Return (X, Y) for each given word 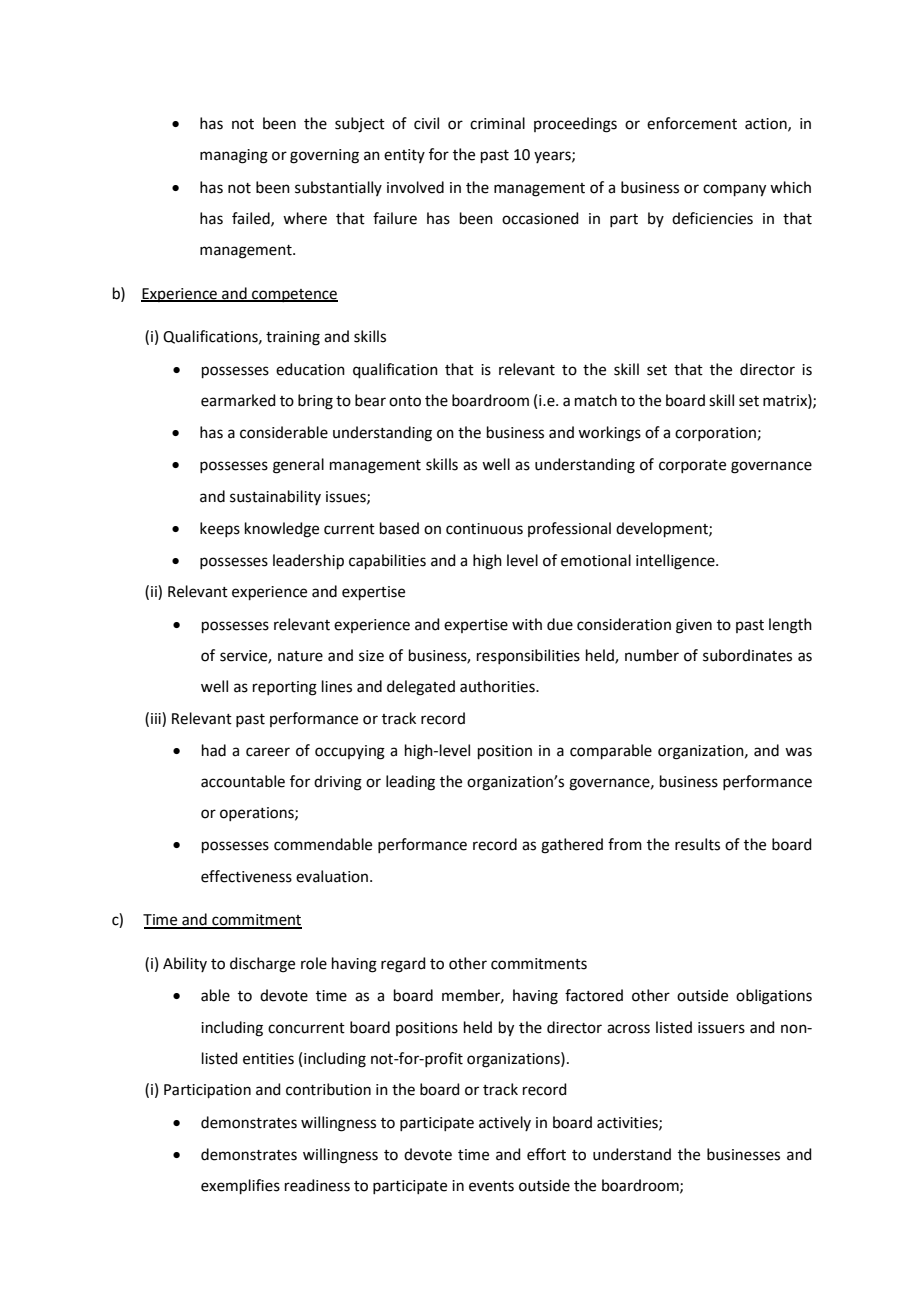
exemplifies (240, 1186)
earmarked (238, 400)
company (734, 190)
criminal (497, 123)
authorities (498, 686)
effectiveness (246, 876)
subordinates (747, 655)
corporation (715, 434)
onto (405, 401)
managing (234, 156)
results (697, 844)
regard (403, 965)
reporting (285, 688)
